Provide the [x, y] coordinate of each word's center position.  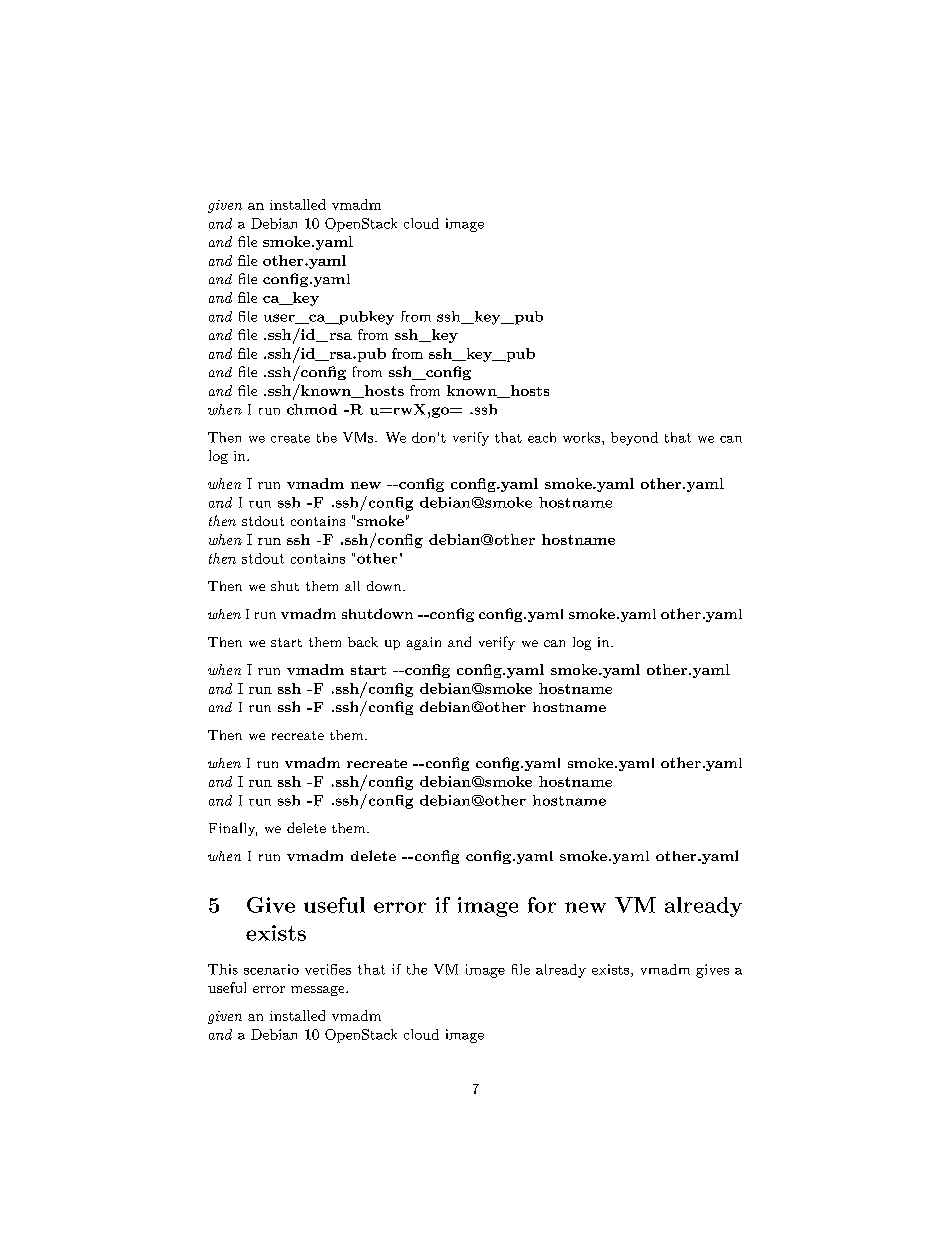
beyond [634, 439]
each [542, 437]
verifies [328, 969]
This [223, 969]
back [363, 642]
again [424, 643]
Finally [233, 829]
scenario [271, 969]
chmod [312, 409]
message [319, 991]
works [581, 437]
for [542, 905]
